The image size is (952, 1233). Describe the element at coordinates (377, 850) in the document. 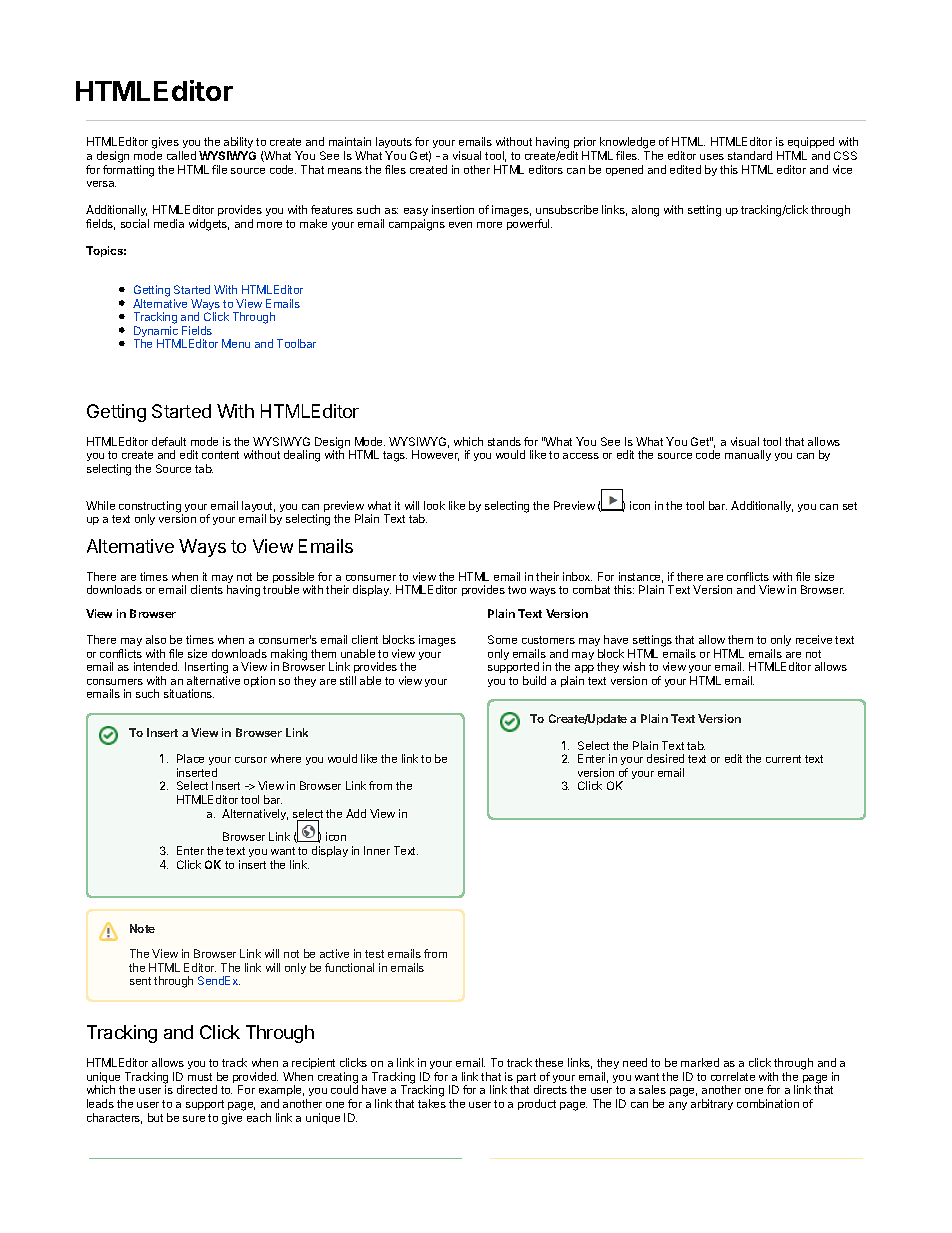

I see `Inner` at that location.
